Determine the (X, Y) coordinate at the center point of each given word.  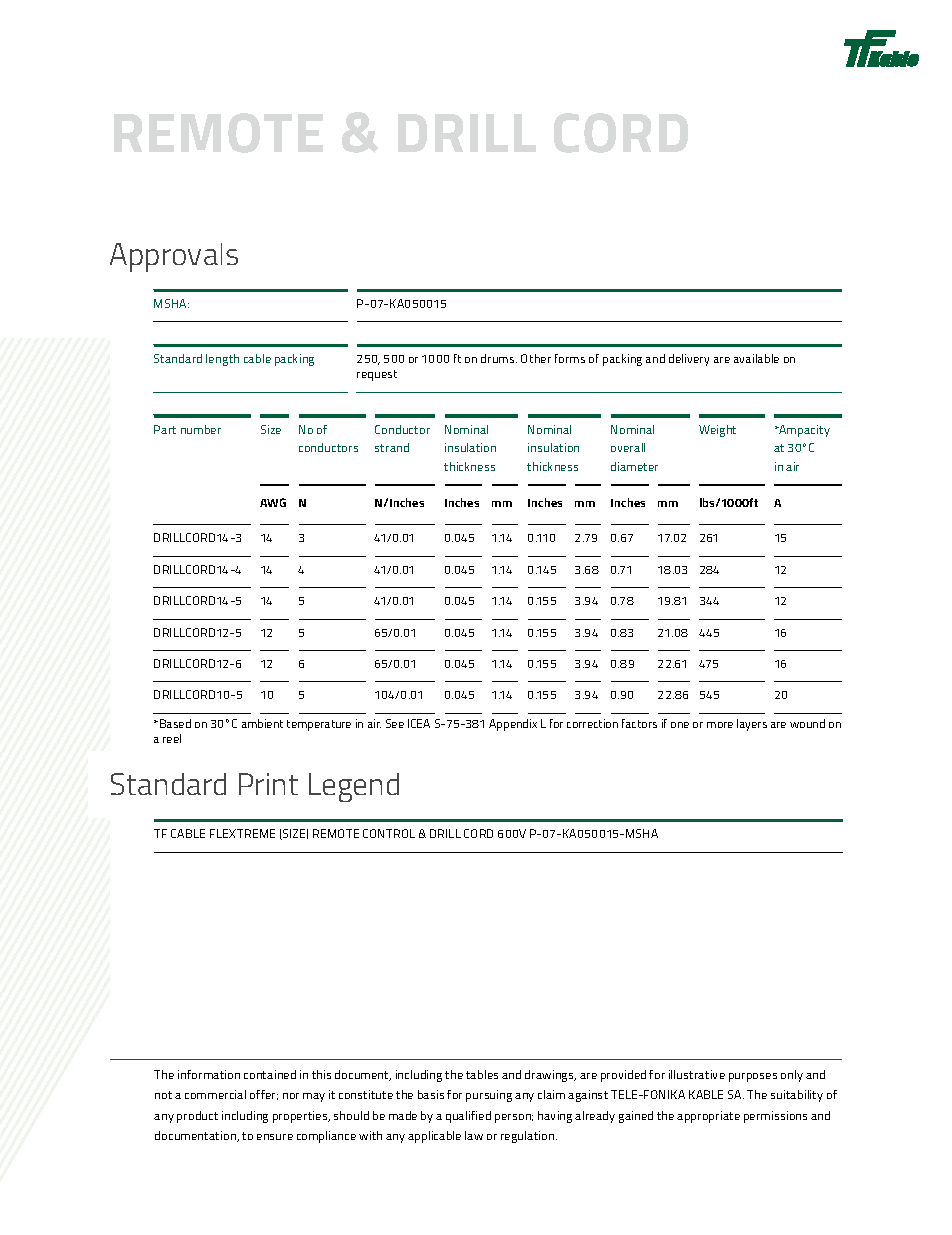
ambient (262, 723)
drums (499, 358)
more (720, 725)
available (756, 358)
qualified (468, 1117)
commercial (215, 1094)
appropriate (708, 1117)
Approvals (174, 257)
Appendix (513, 725)
